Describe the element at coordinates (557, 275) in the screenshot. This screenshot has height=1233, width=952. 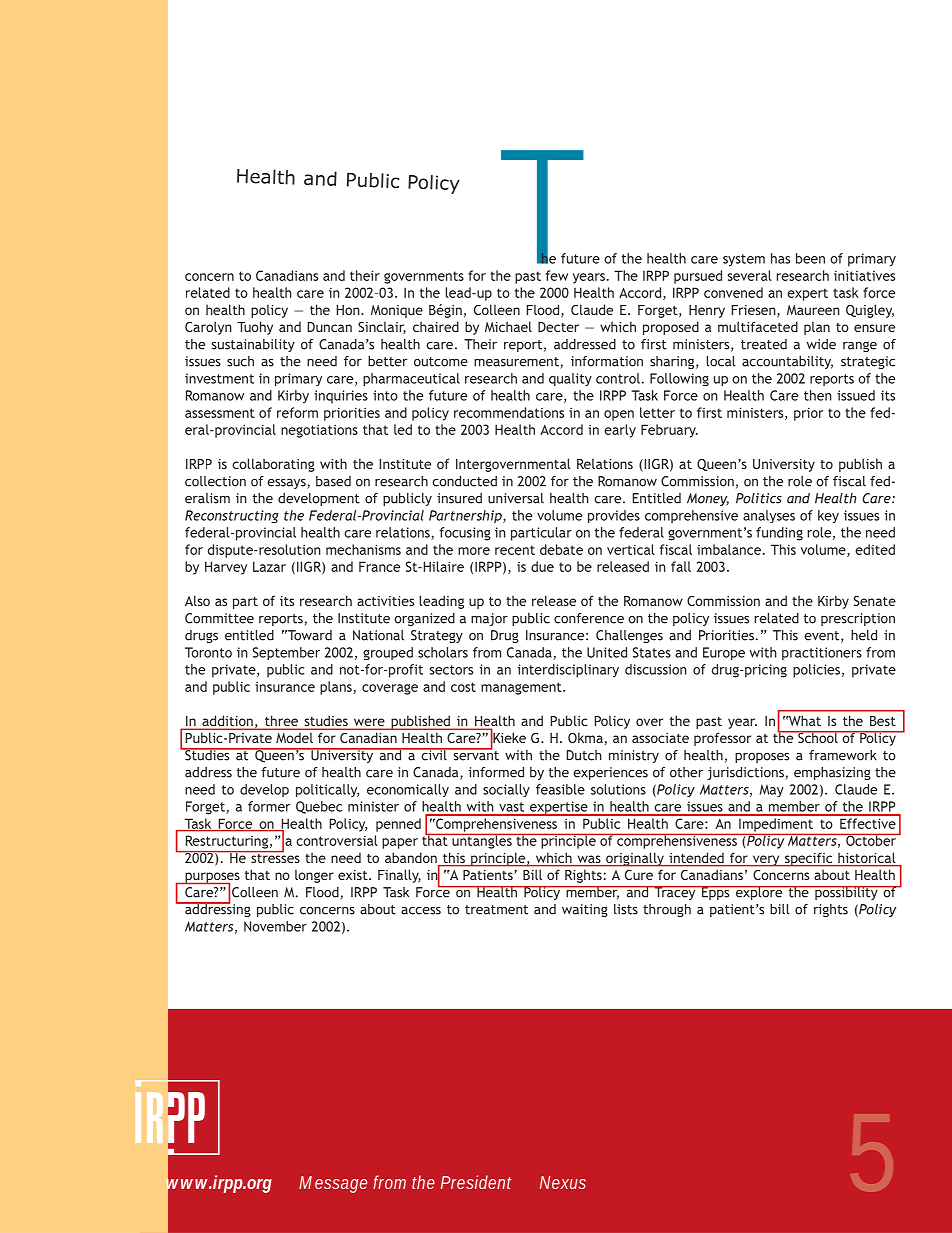
I see `few` at that location.
